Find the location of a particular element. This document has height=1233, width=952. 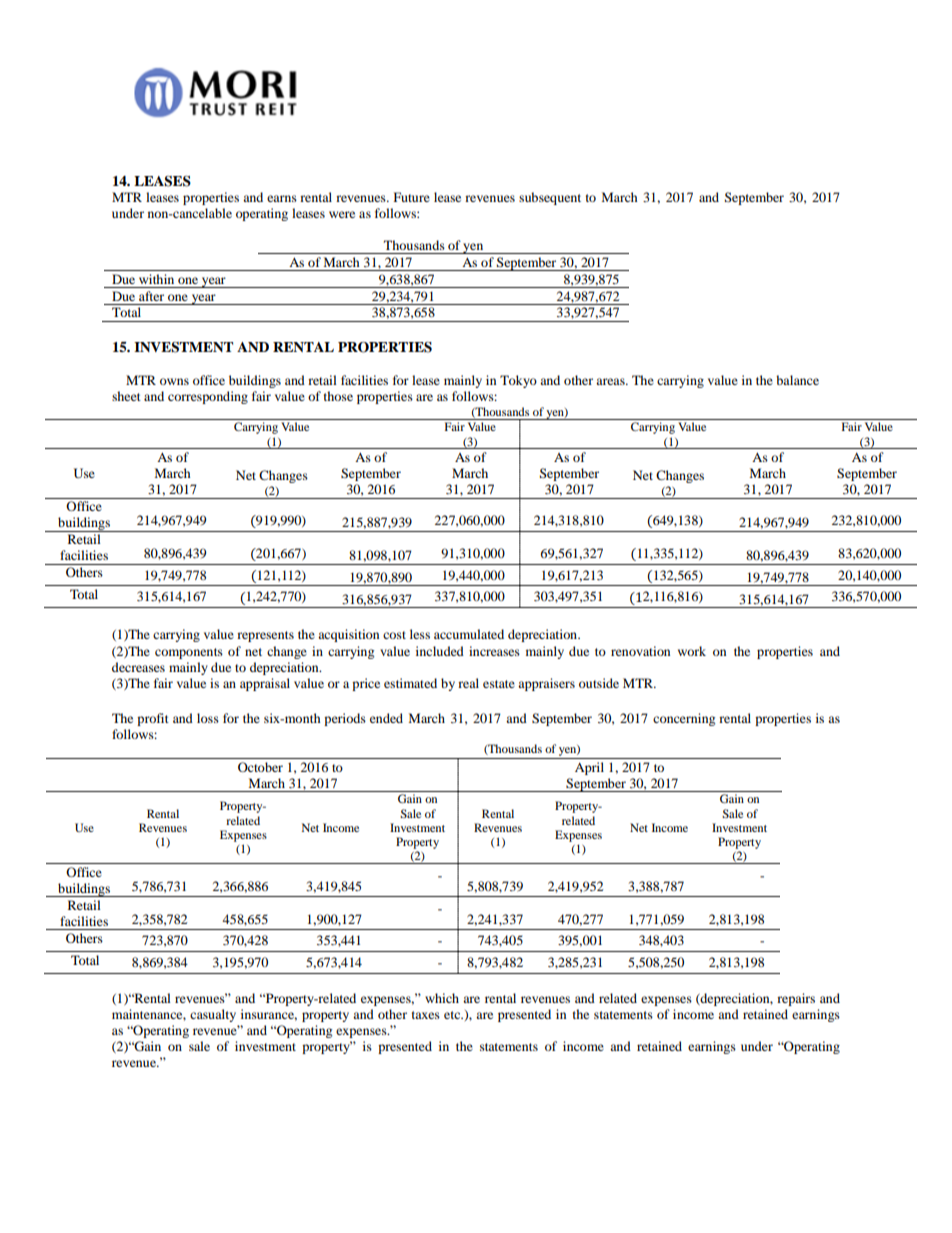

balance is located at coordinates (797, 380).
